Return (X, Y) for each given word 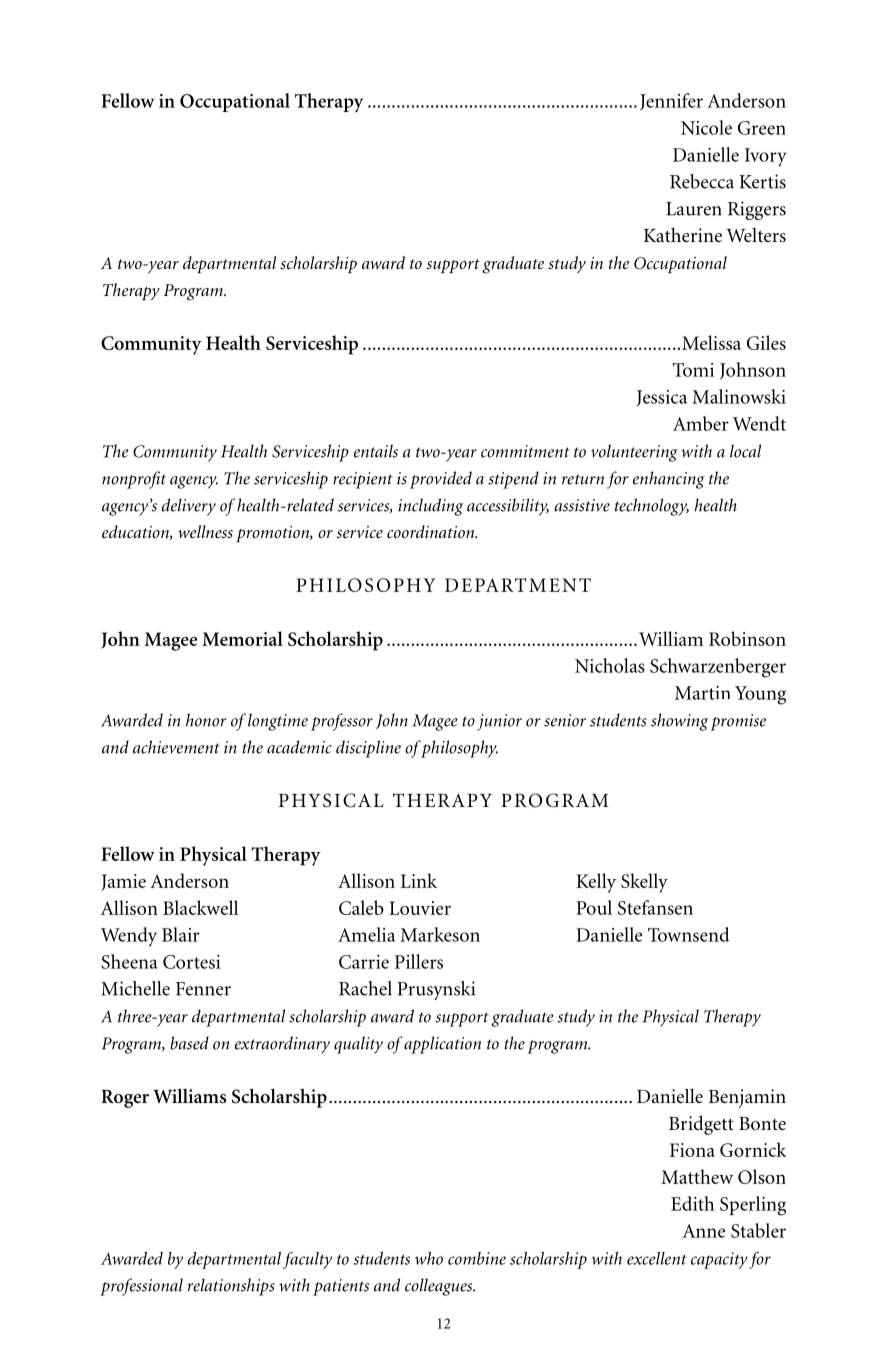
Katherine (683, 235)
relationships (231, 1287)
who (429, 1258)
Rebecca (702, 181)
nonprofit (134, 480)
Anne (703, 1231)
